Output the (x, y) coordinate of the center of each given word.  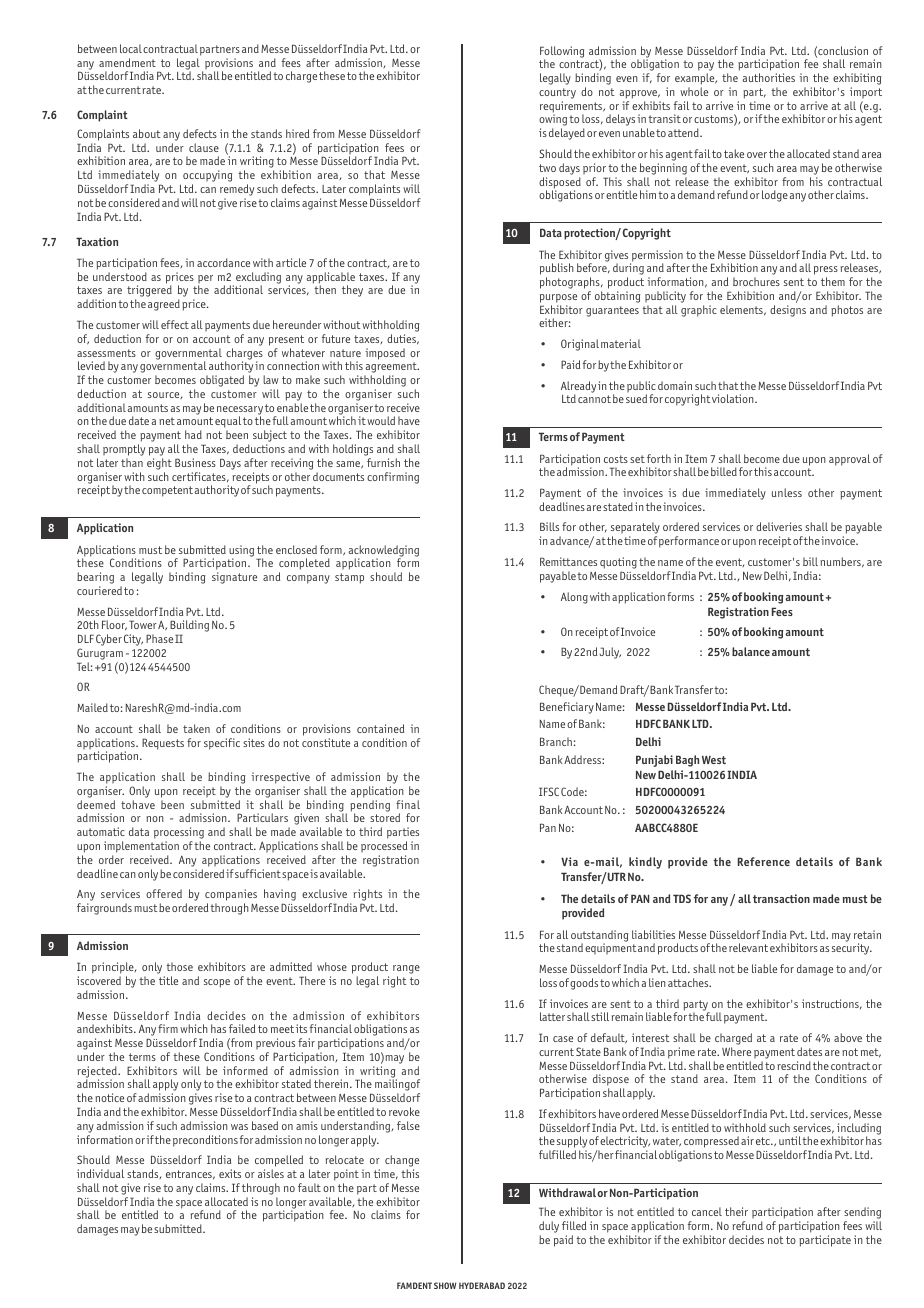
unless (787, 492)
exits (230, 1173)
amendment (127, 62)
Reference (764, 861)
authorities (768, 77)
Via (569, 861)
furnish (383, 462)
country (557, 93)
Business (195, 462)
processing (179, 834)
